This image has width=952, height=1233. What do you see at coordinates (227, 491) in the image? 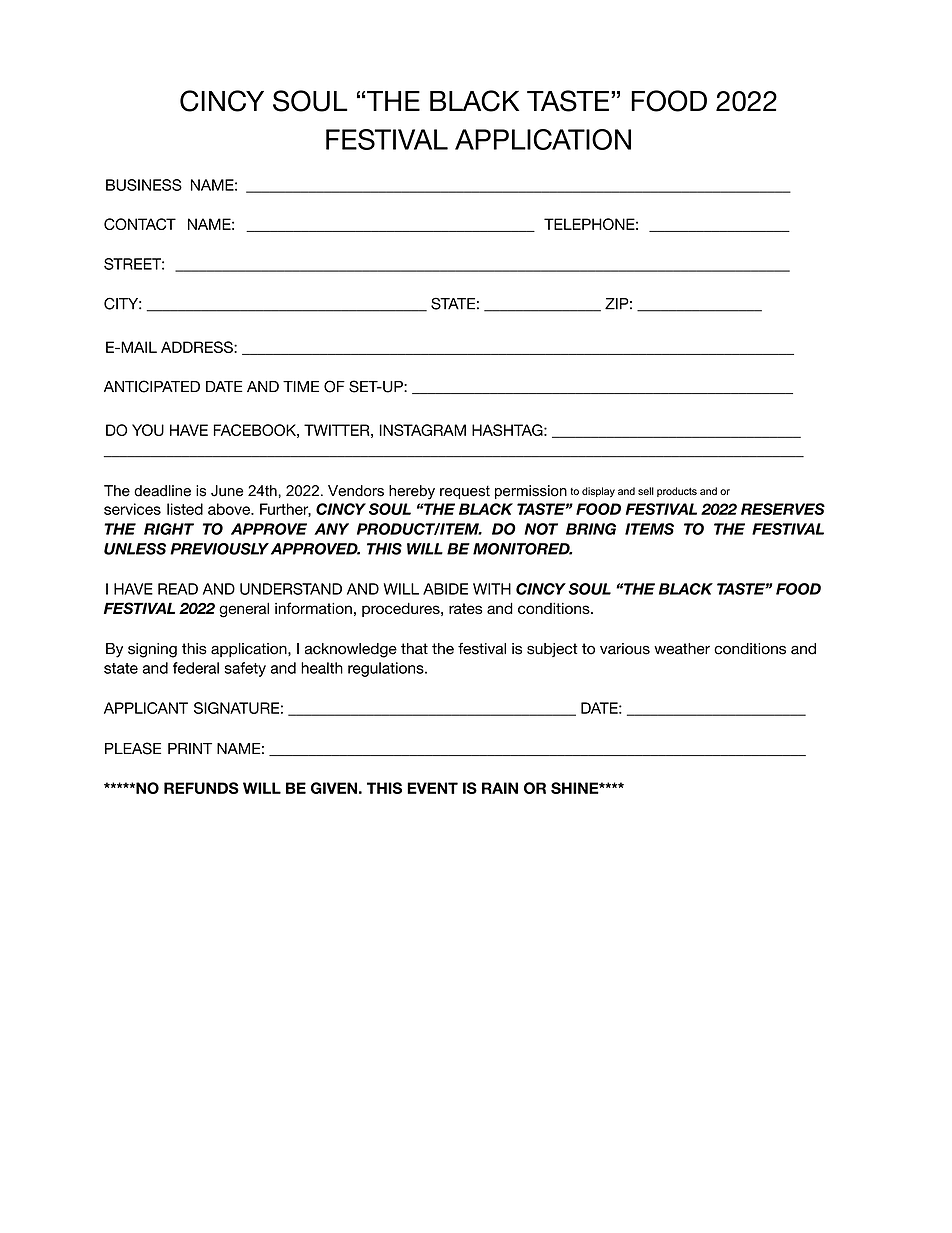
I see `June` at bounding box center [227, 491].
